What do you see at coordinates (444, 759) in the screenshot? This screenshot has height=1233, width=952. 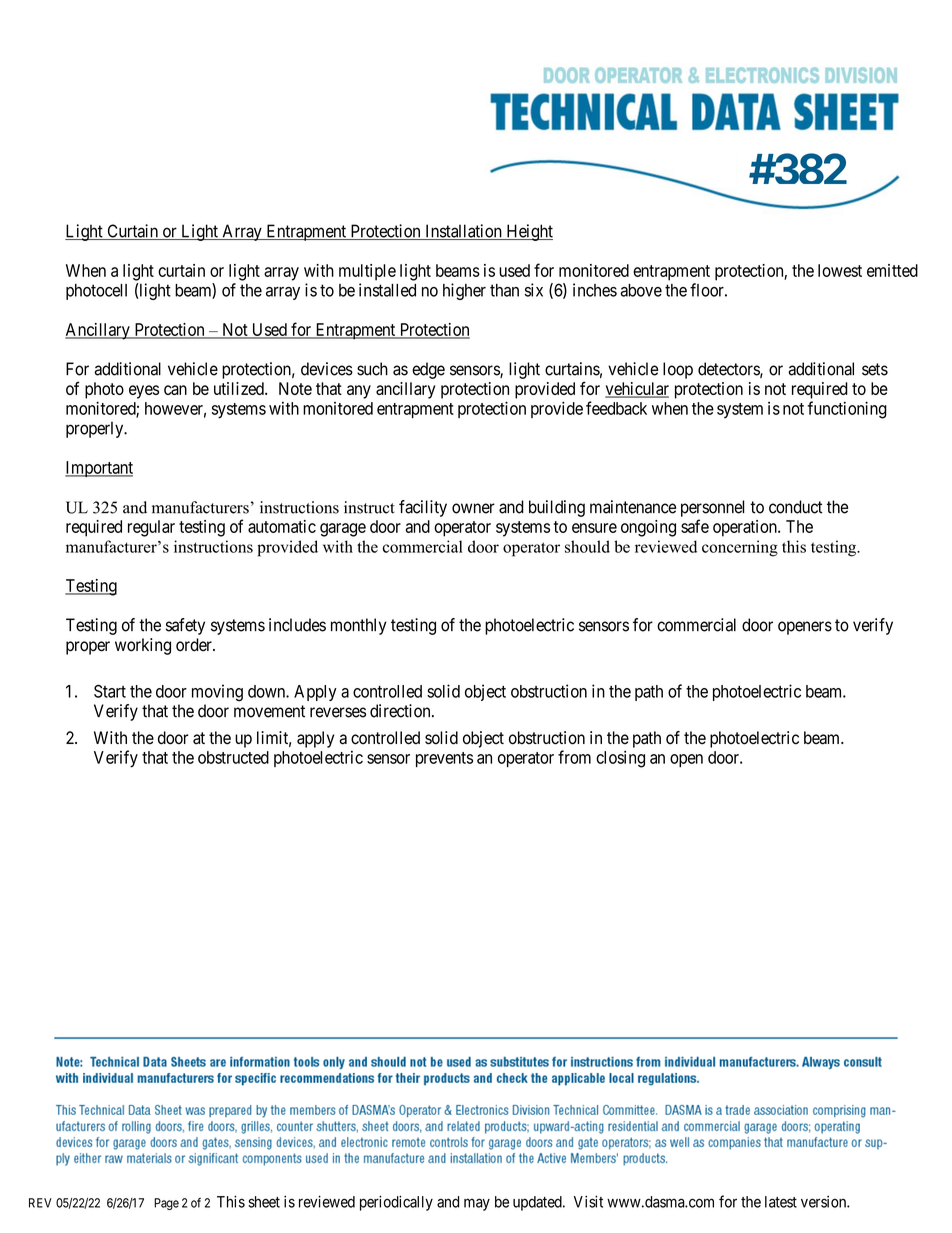 I see `prevents` at bounding box center [444, 759].
